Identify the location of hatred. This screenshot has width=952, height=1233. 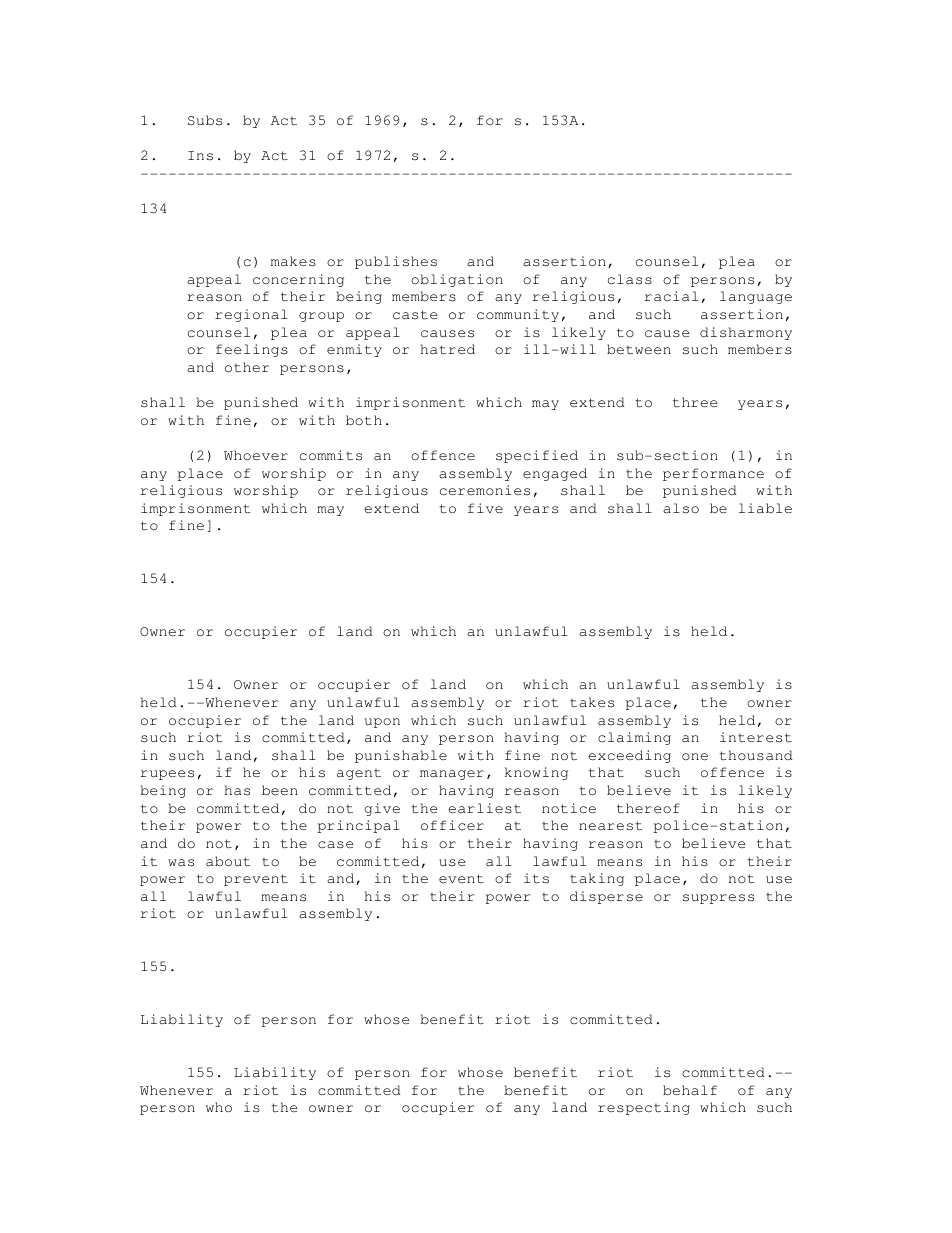
(448, 349).
